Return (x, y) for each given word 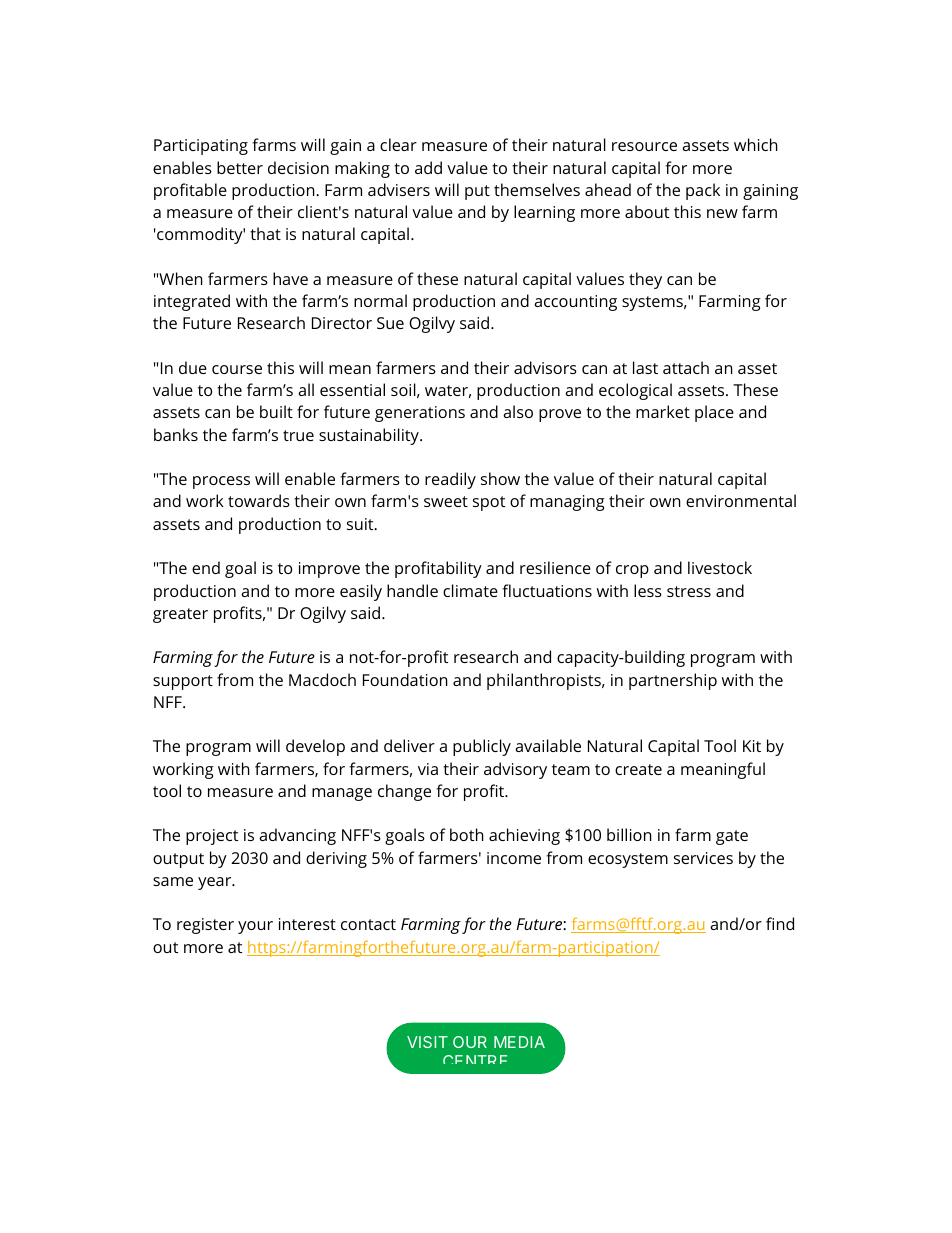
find (780, 923)
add (428, 167)
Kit (752, 746)
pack (703, 191)
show (500, 478)
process (221, 482)
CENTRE (475, 1059)
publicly (482, 747)
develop (315, 747)
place (714, 413)
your (255, 927)
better (240, 167)
